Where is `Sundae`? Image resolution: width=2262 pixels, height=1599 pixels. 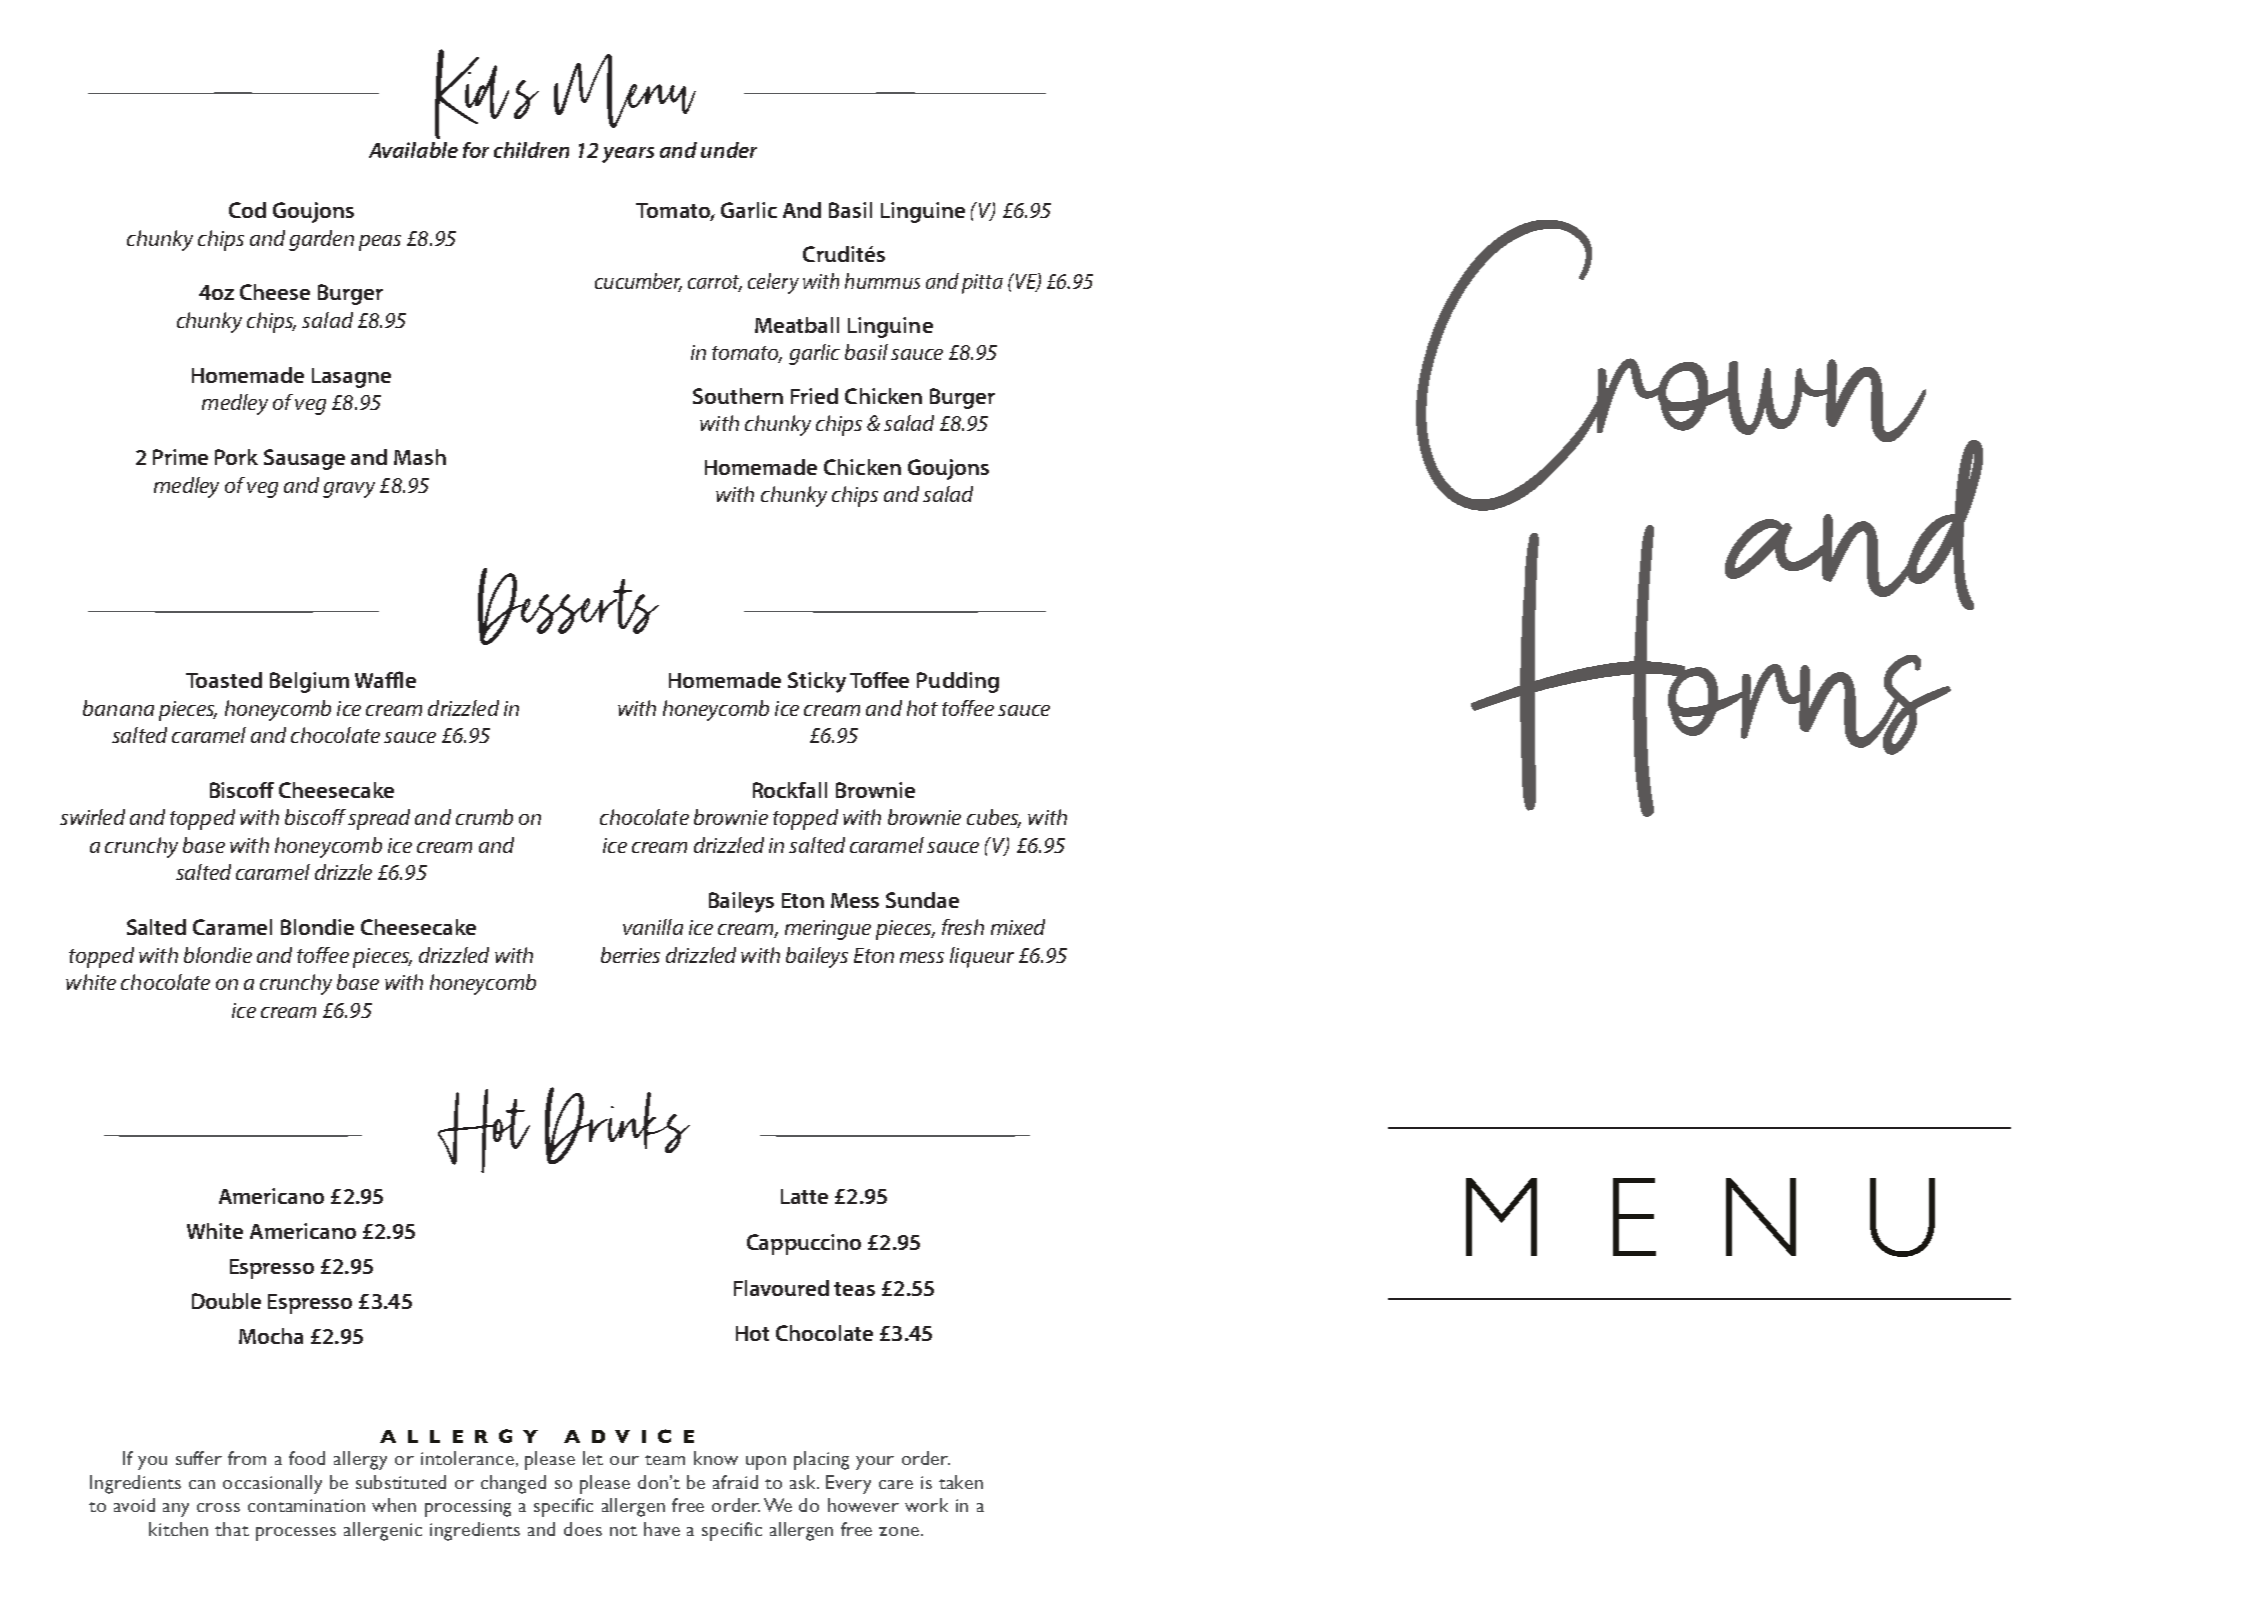 Sundae is located at coordinates (922, 900).
